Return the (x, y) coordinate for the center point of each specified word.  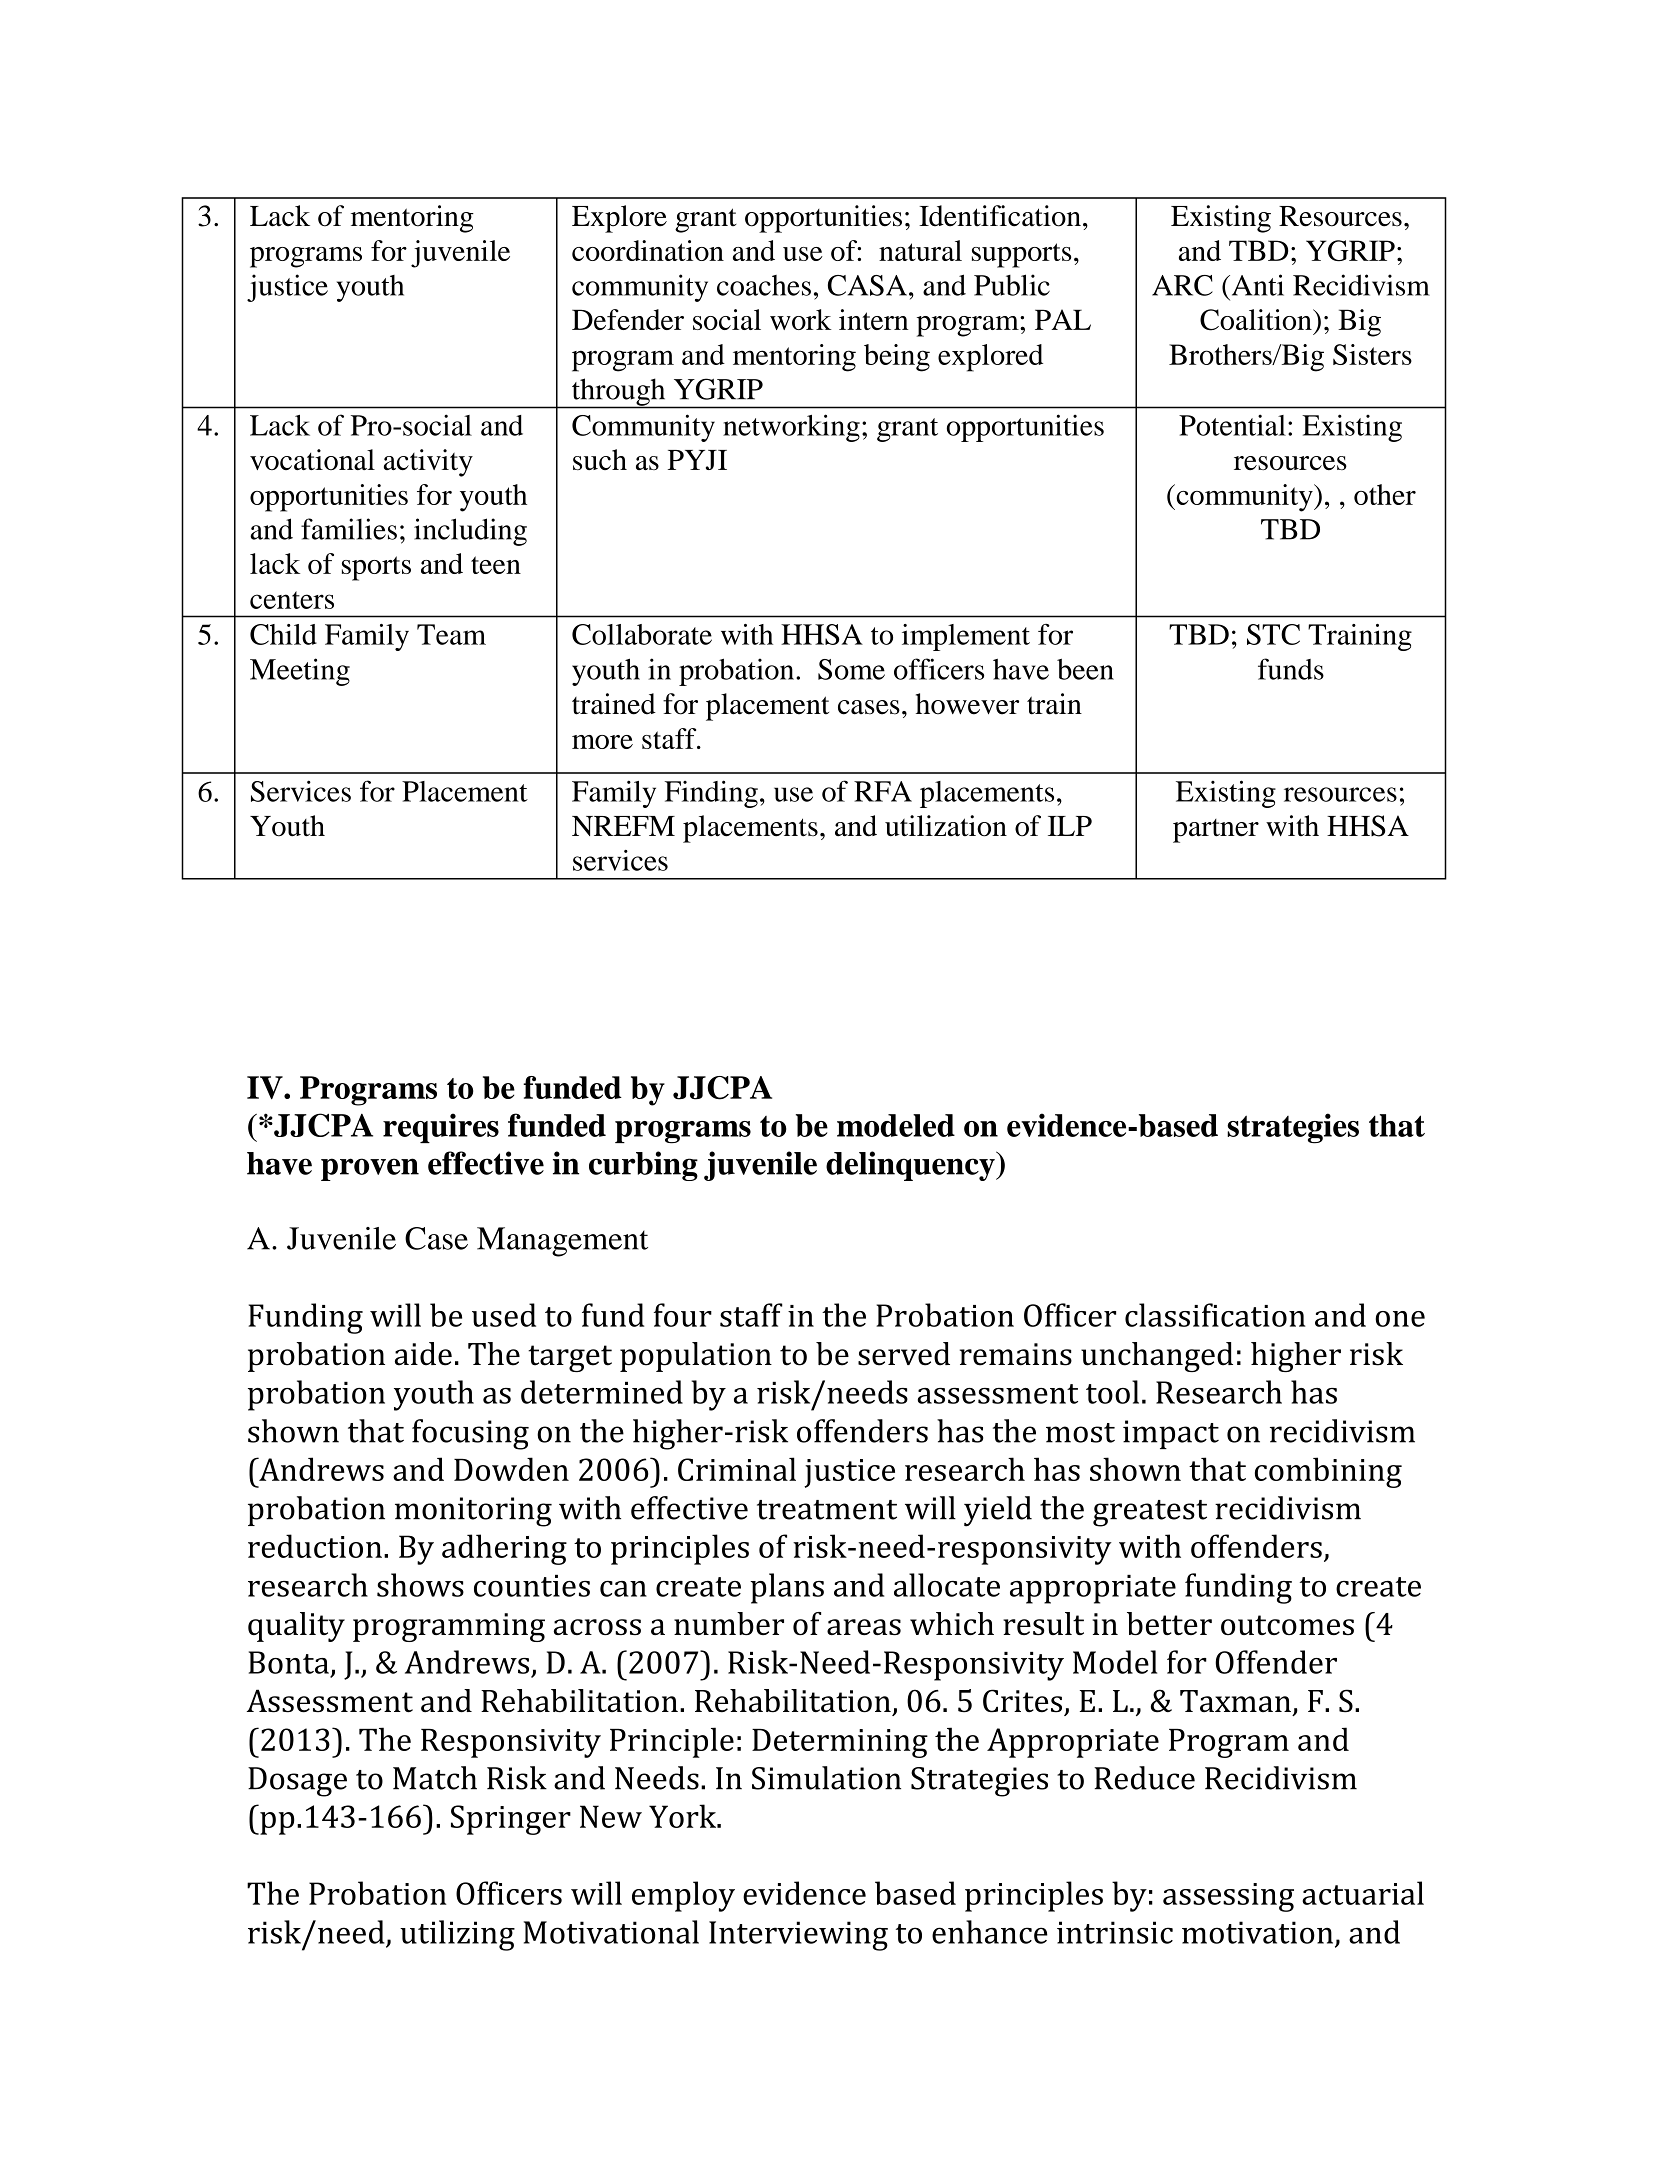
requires (441, 1128)
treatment (827, 1510)
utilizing (457, 1935)
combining (1328, 1472)
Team (451, 634)
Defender (628, 319)
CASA (867, 285)
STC (1273, 634)
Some (851, 669)
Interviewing (798, 1936)
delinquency (911, 1166)
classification (1215, 1315)
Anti (1256, 285)
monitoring (473, 1512)
